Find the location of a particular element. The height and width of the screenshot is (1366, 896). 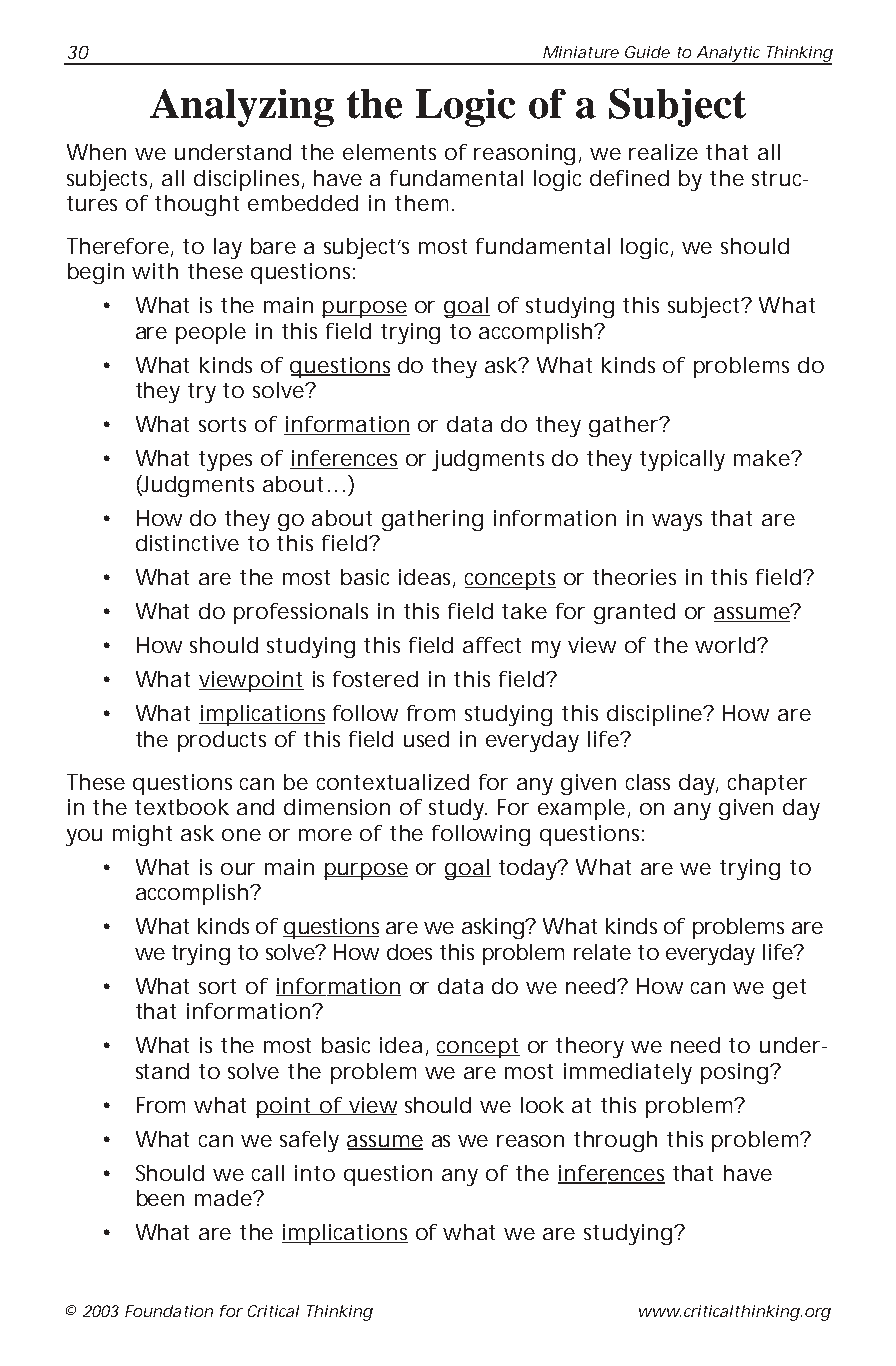

Foundation is located at coordinates (169, 1311).
